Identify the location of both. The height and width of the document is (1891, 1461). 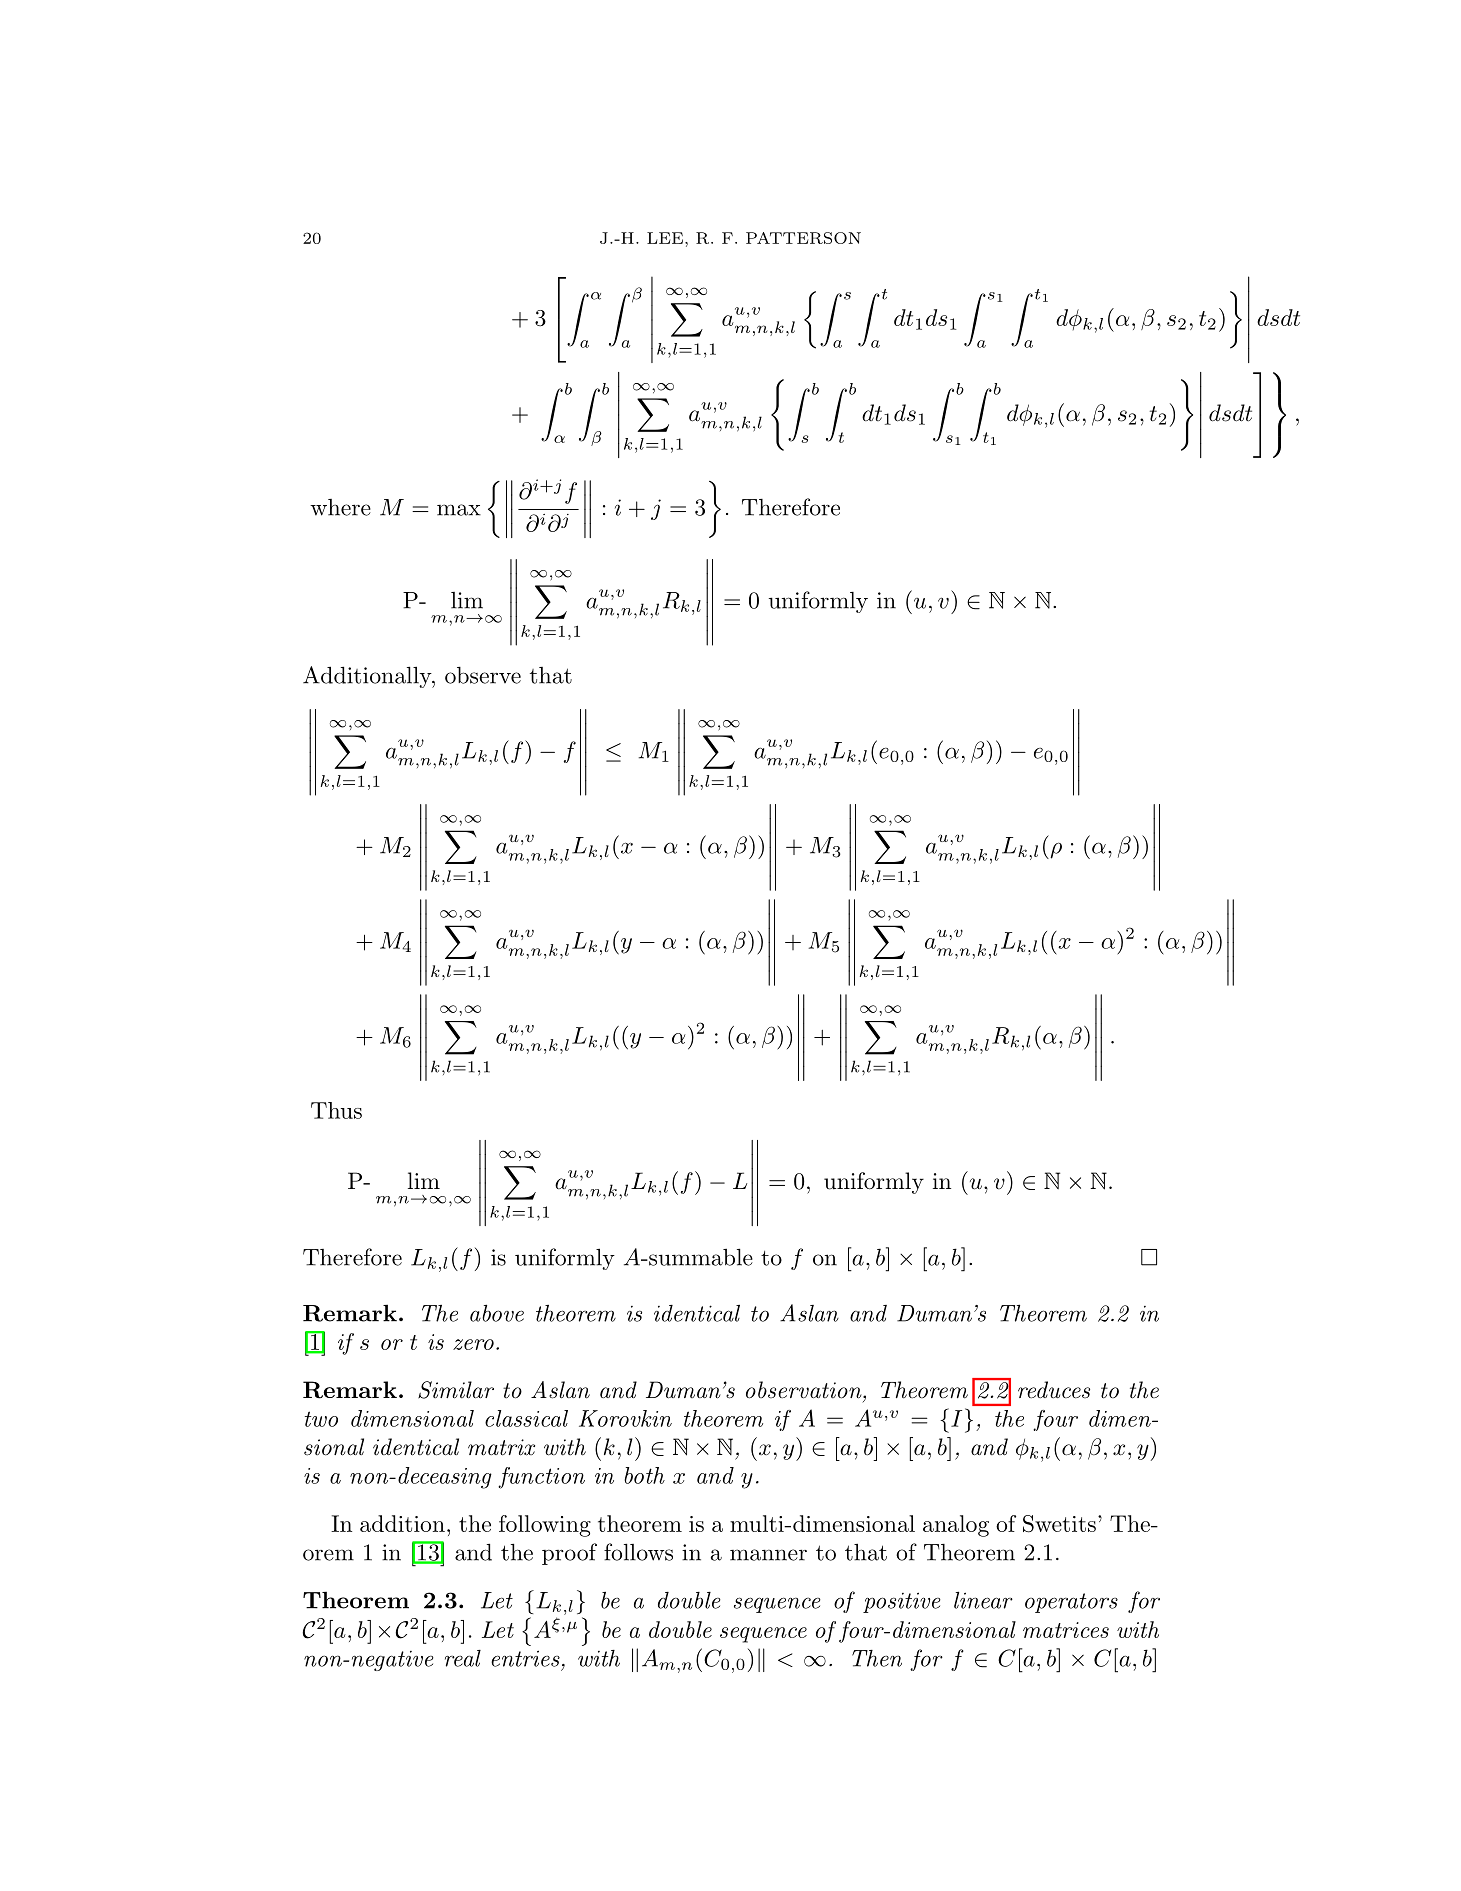
(644, 1475).
